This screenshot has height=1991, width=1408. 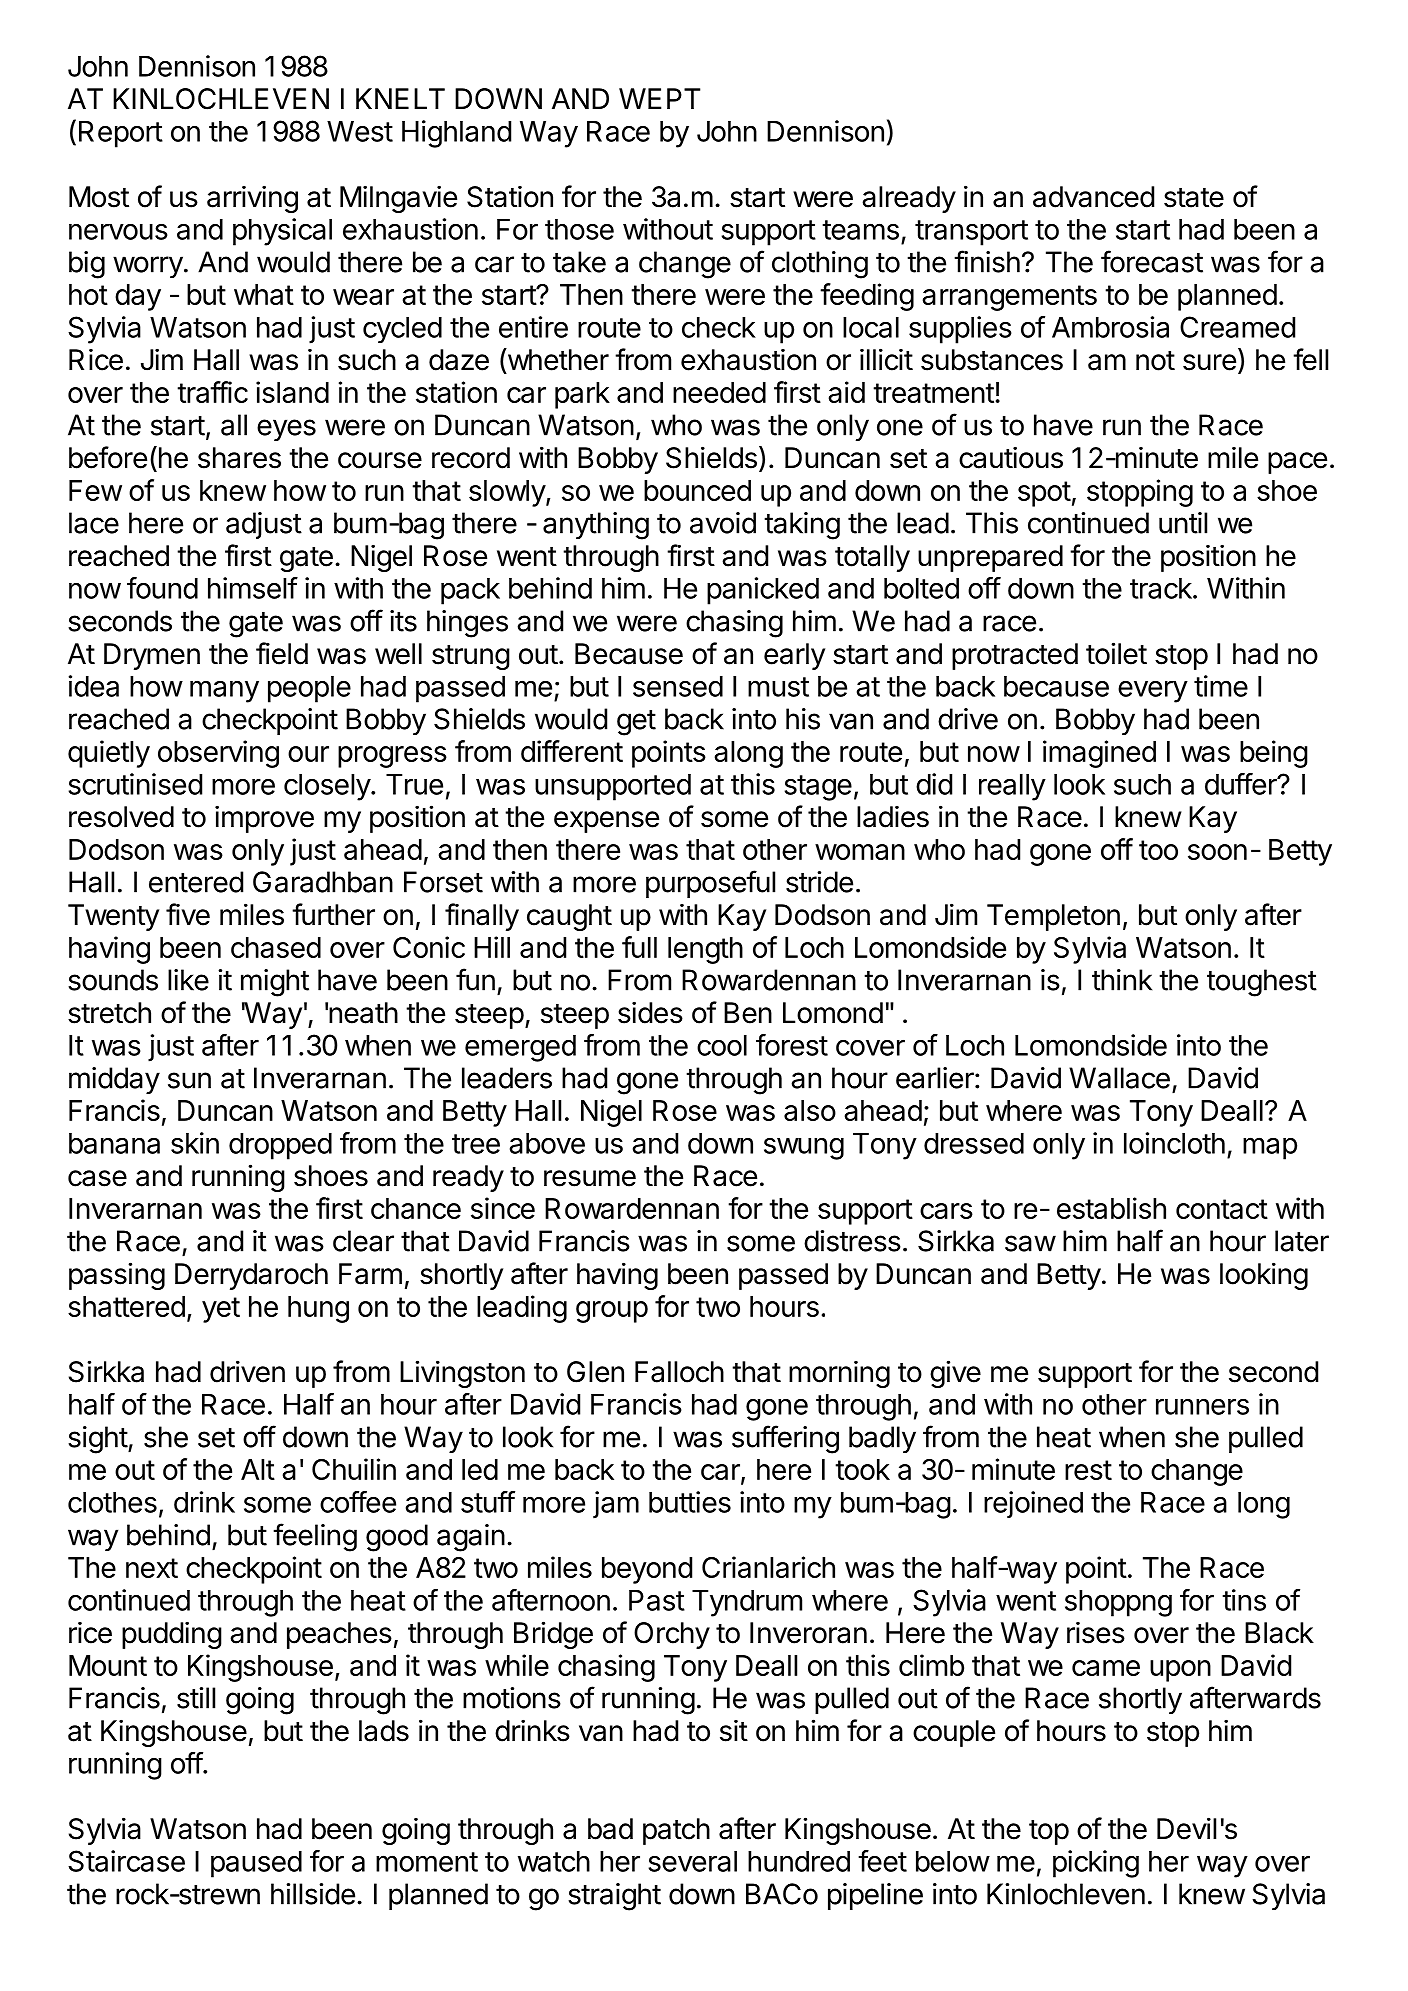 What do you see at coordinates (1222, 1209) in the screenshot?
I see `contact` at bounding box center [1222, 1209].
